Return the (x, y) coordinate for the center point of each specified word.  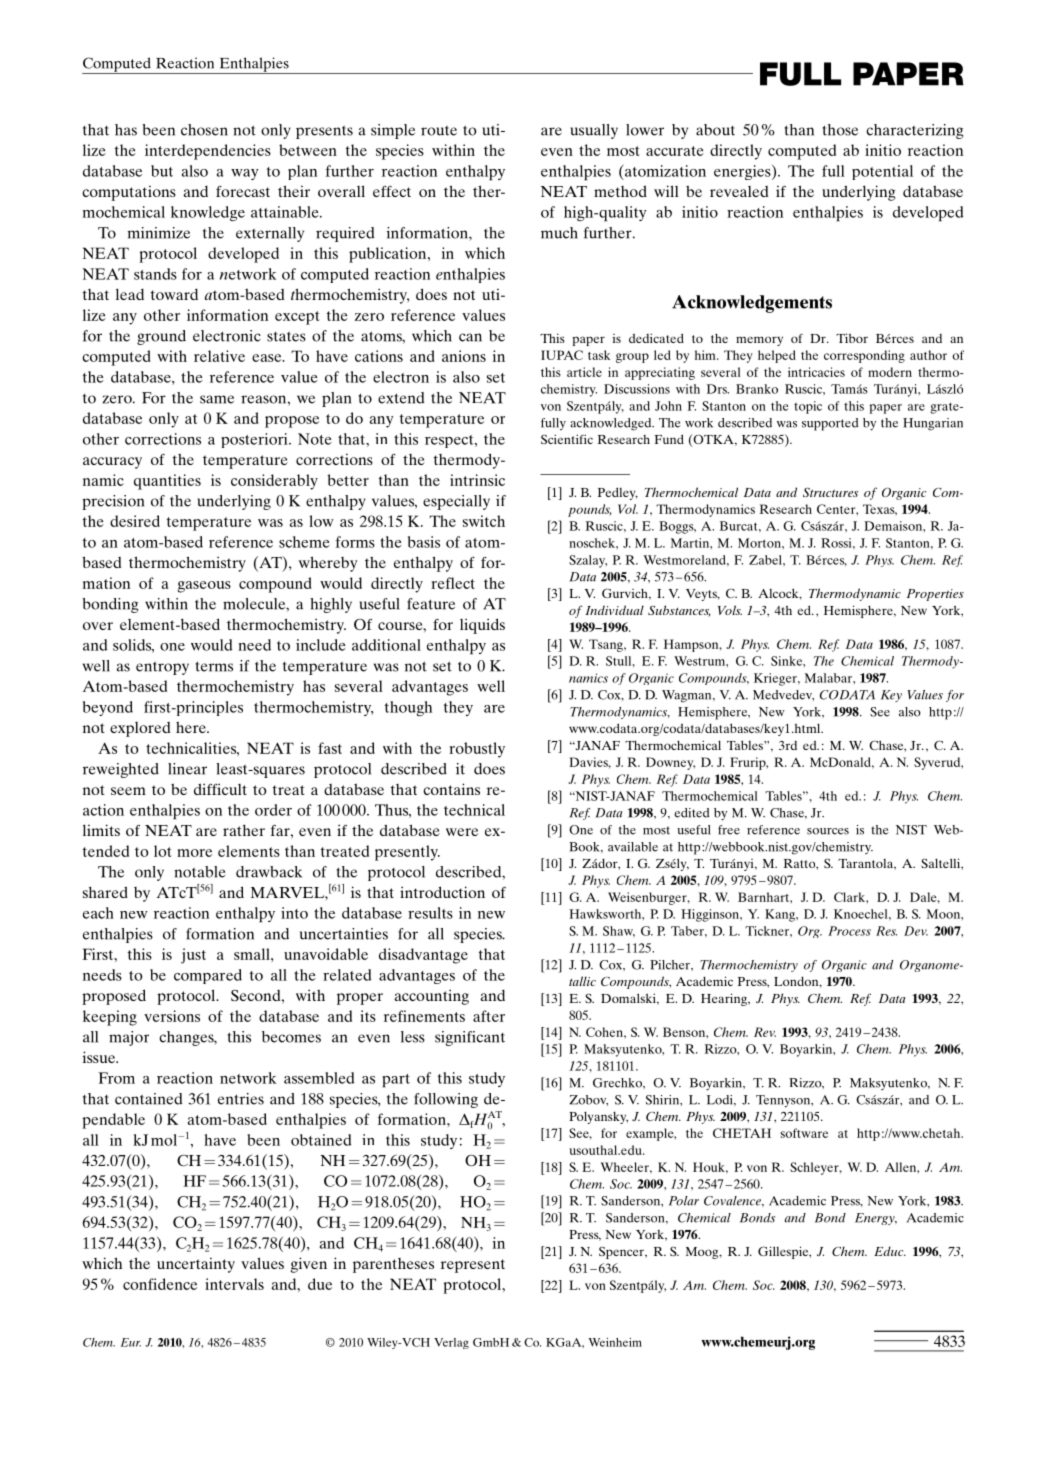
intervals (234, 1284)
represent (473, 1266)
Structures (830, 492)
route (439, 131)
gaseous (204, 587)
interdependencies (208, 152)
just (193, 956)
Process (849, 931)
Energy (876, 1219)
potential (882, 172)
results (430, 913)
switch (484, 521)
